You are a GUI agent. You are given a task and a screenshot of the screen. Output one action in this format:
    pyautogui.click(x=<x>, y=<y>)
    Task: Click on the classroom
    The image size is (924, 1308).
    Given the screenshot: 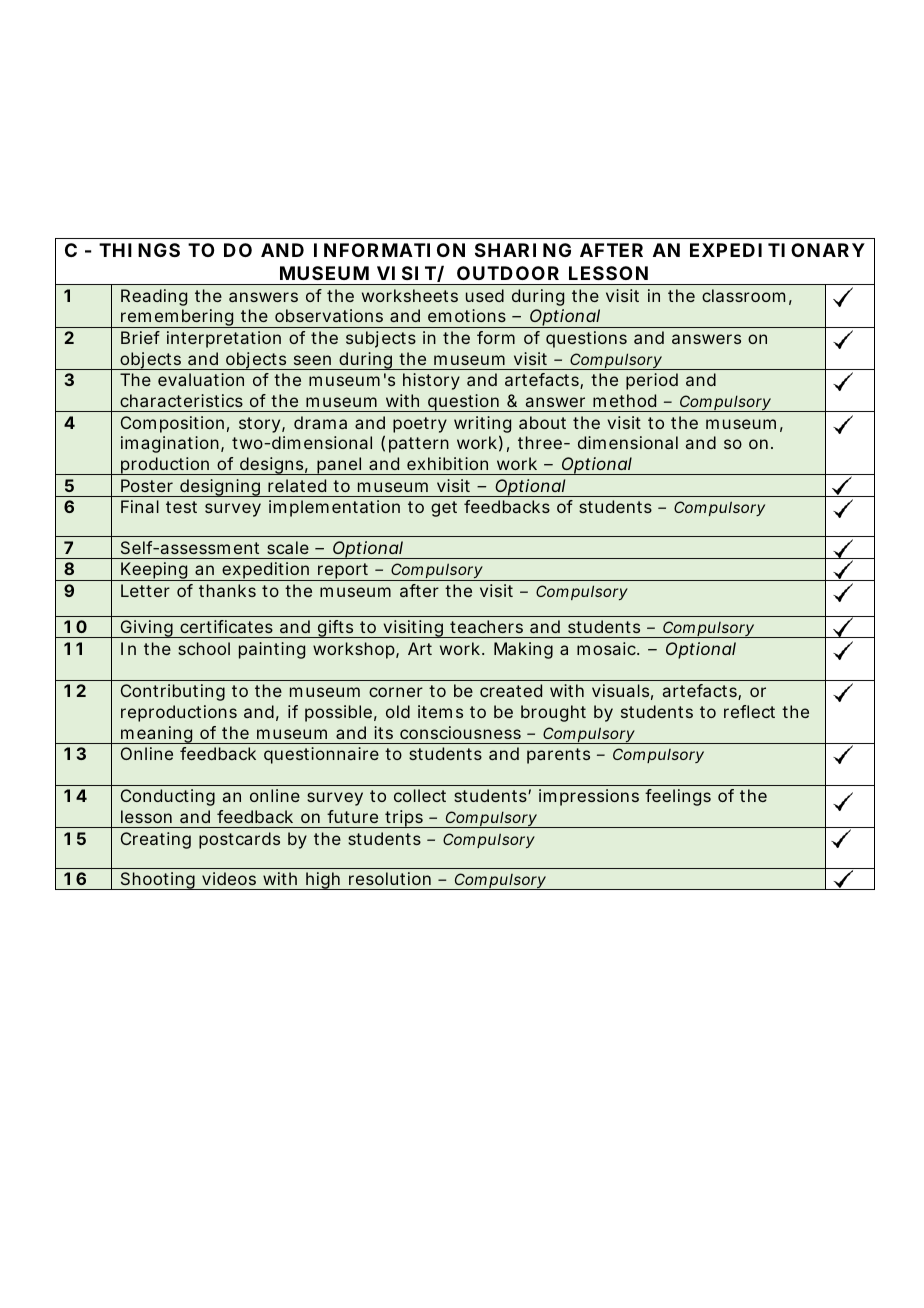 What is the action you would take?
    pyautogui.click(x=743, y=295)
